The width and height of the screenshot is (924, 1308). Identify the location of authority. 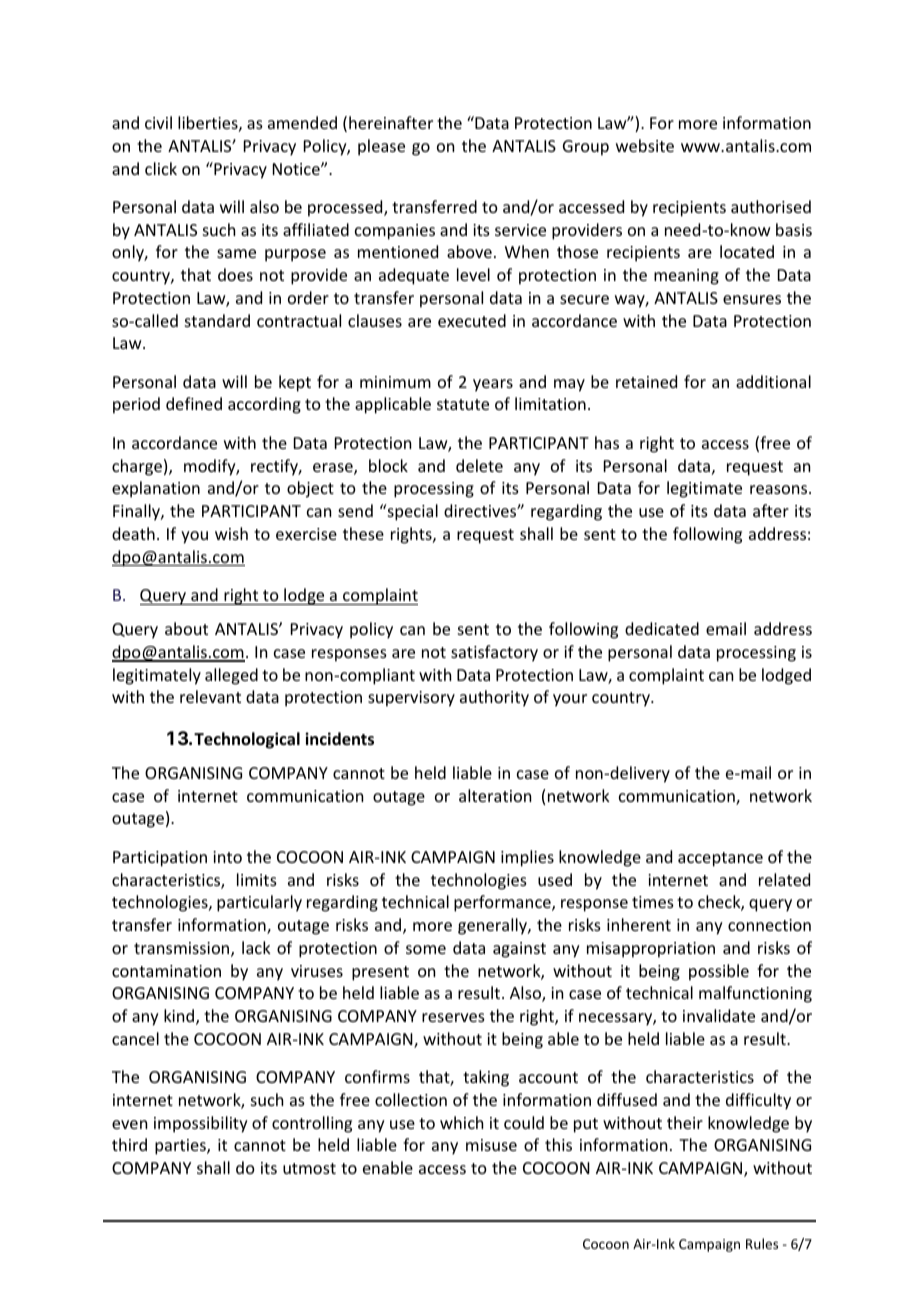
(494, 698).
